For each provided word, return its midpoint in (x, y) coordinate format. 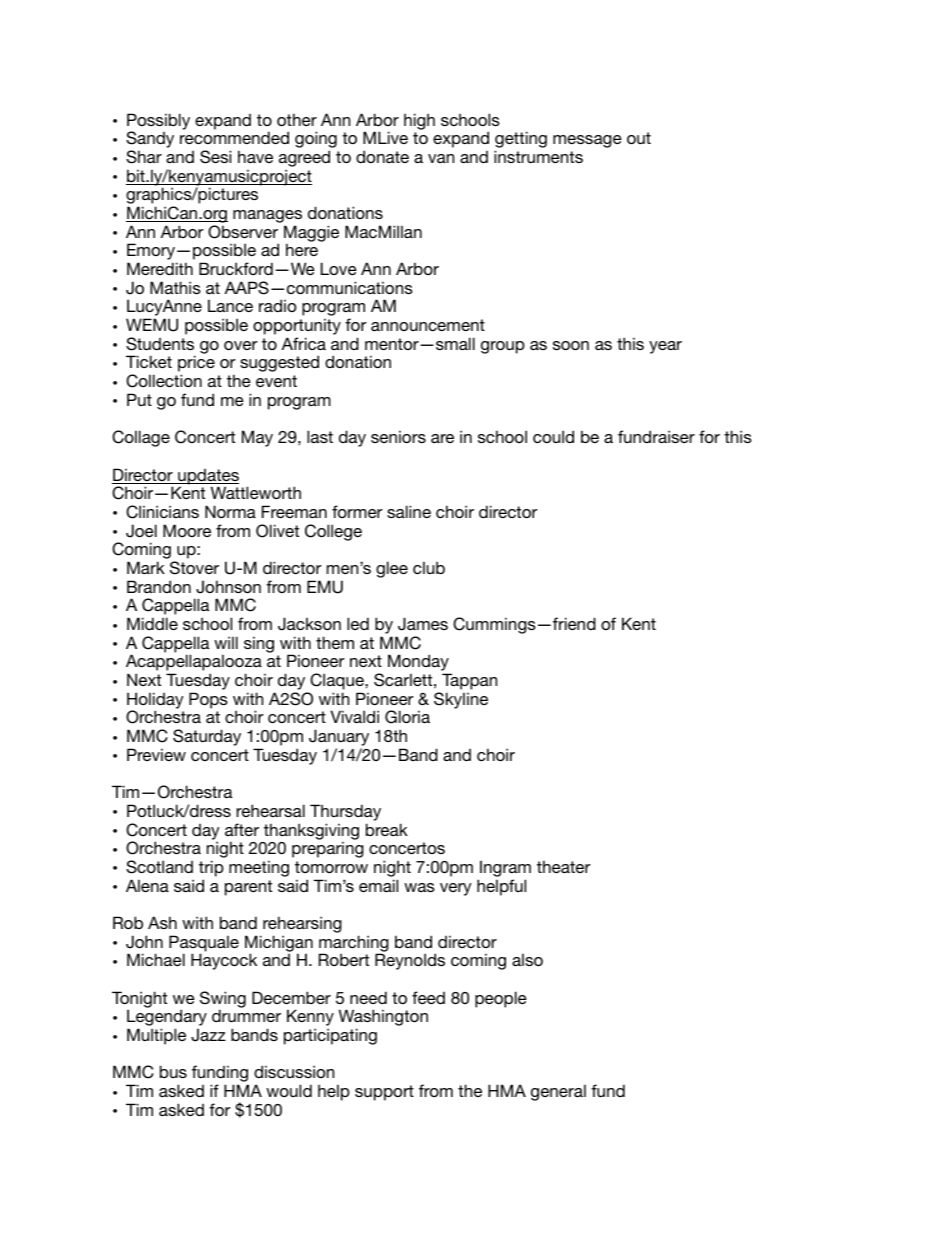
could (553, 436)
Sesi (215, 157)
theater (563, 866)
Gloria (407, 717)
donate (382, 156)
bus (173, 1071)
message (587, 141)
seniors (398, 436)
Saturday (207, 737)
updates (207, 478)
